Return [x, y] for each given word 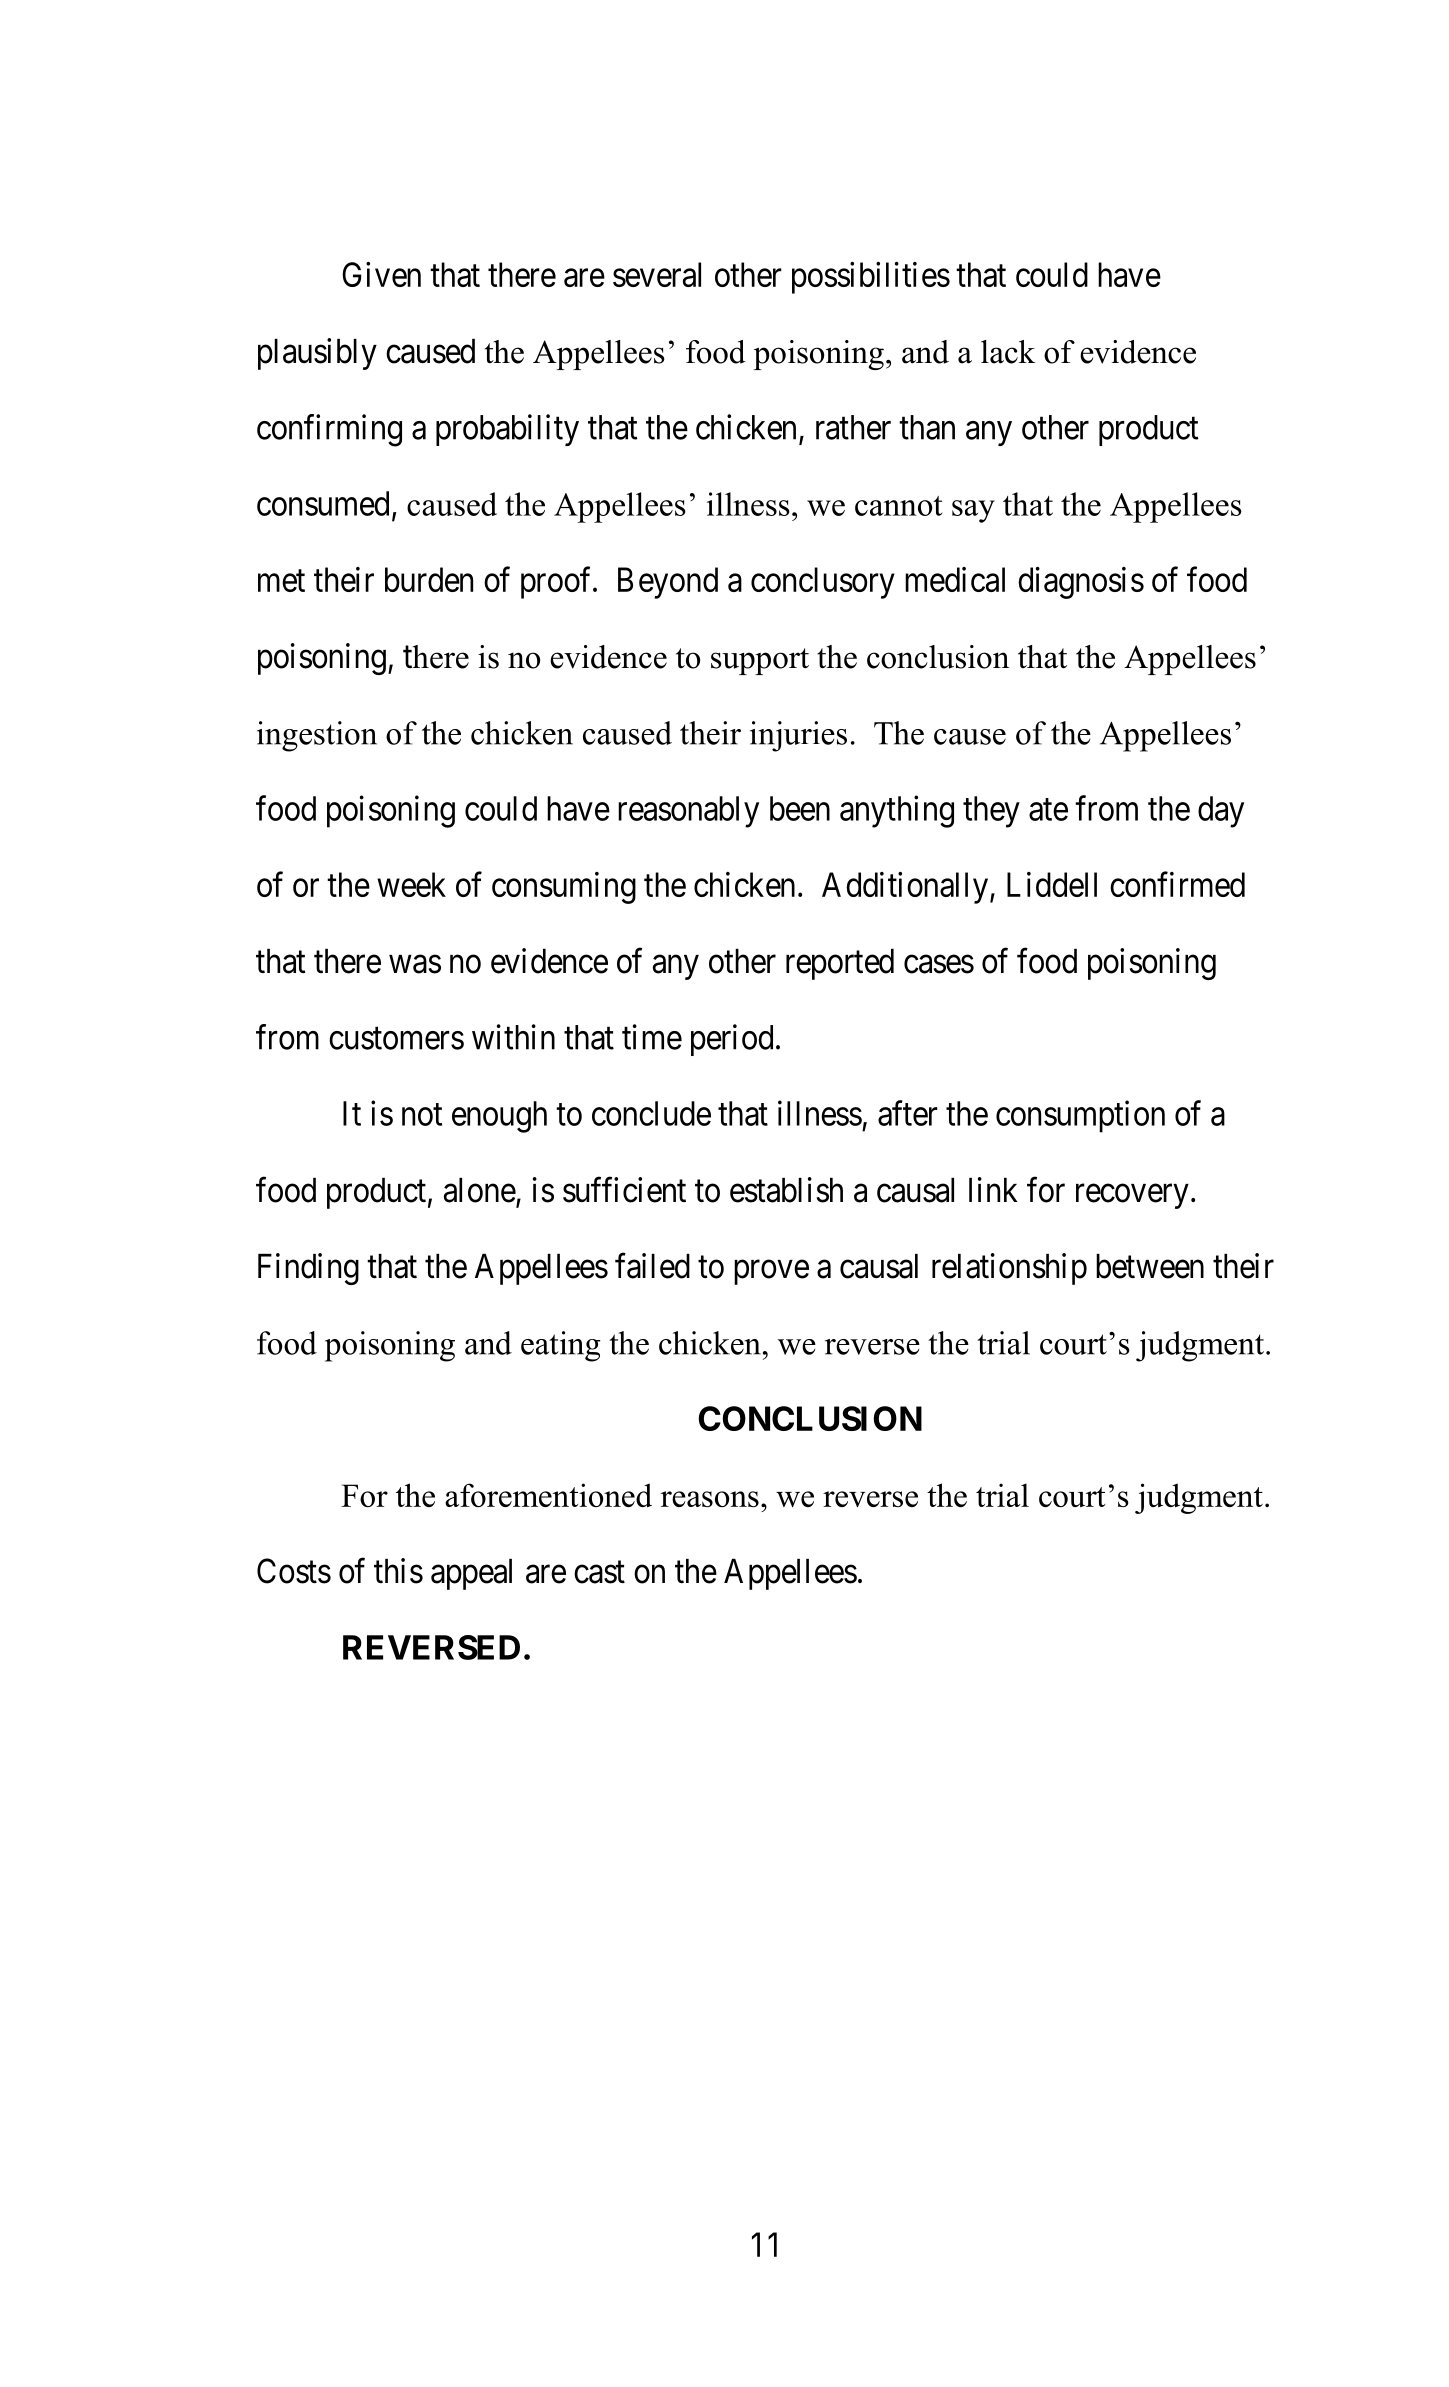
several [657, 274]
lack [1008, 352]
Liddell [1052, 884]
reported [840, 964]
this [398, 1571]
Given [381, 274]
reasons [710, 1499]
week [411, 884]
